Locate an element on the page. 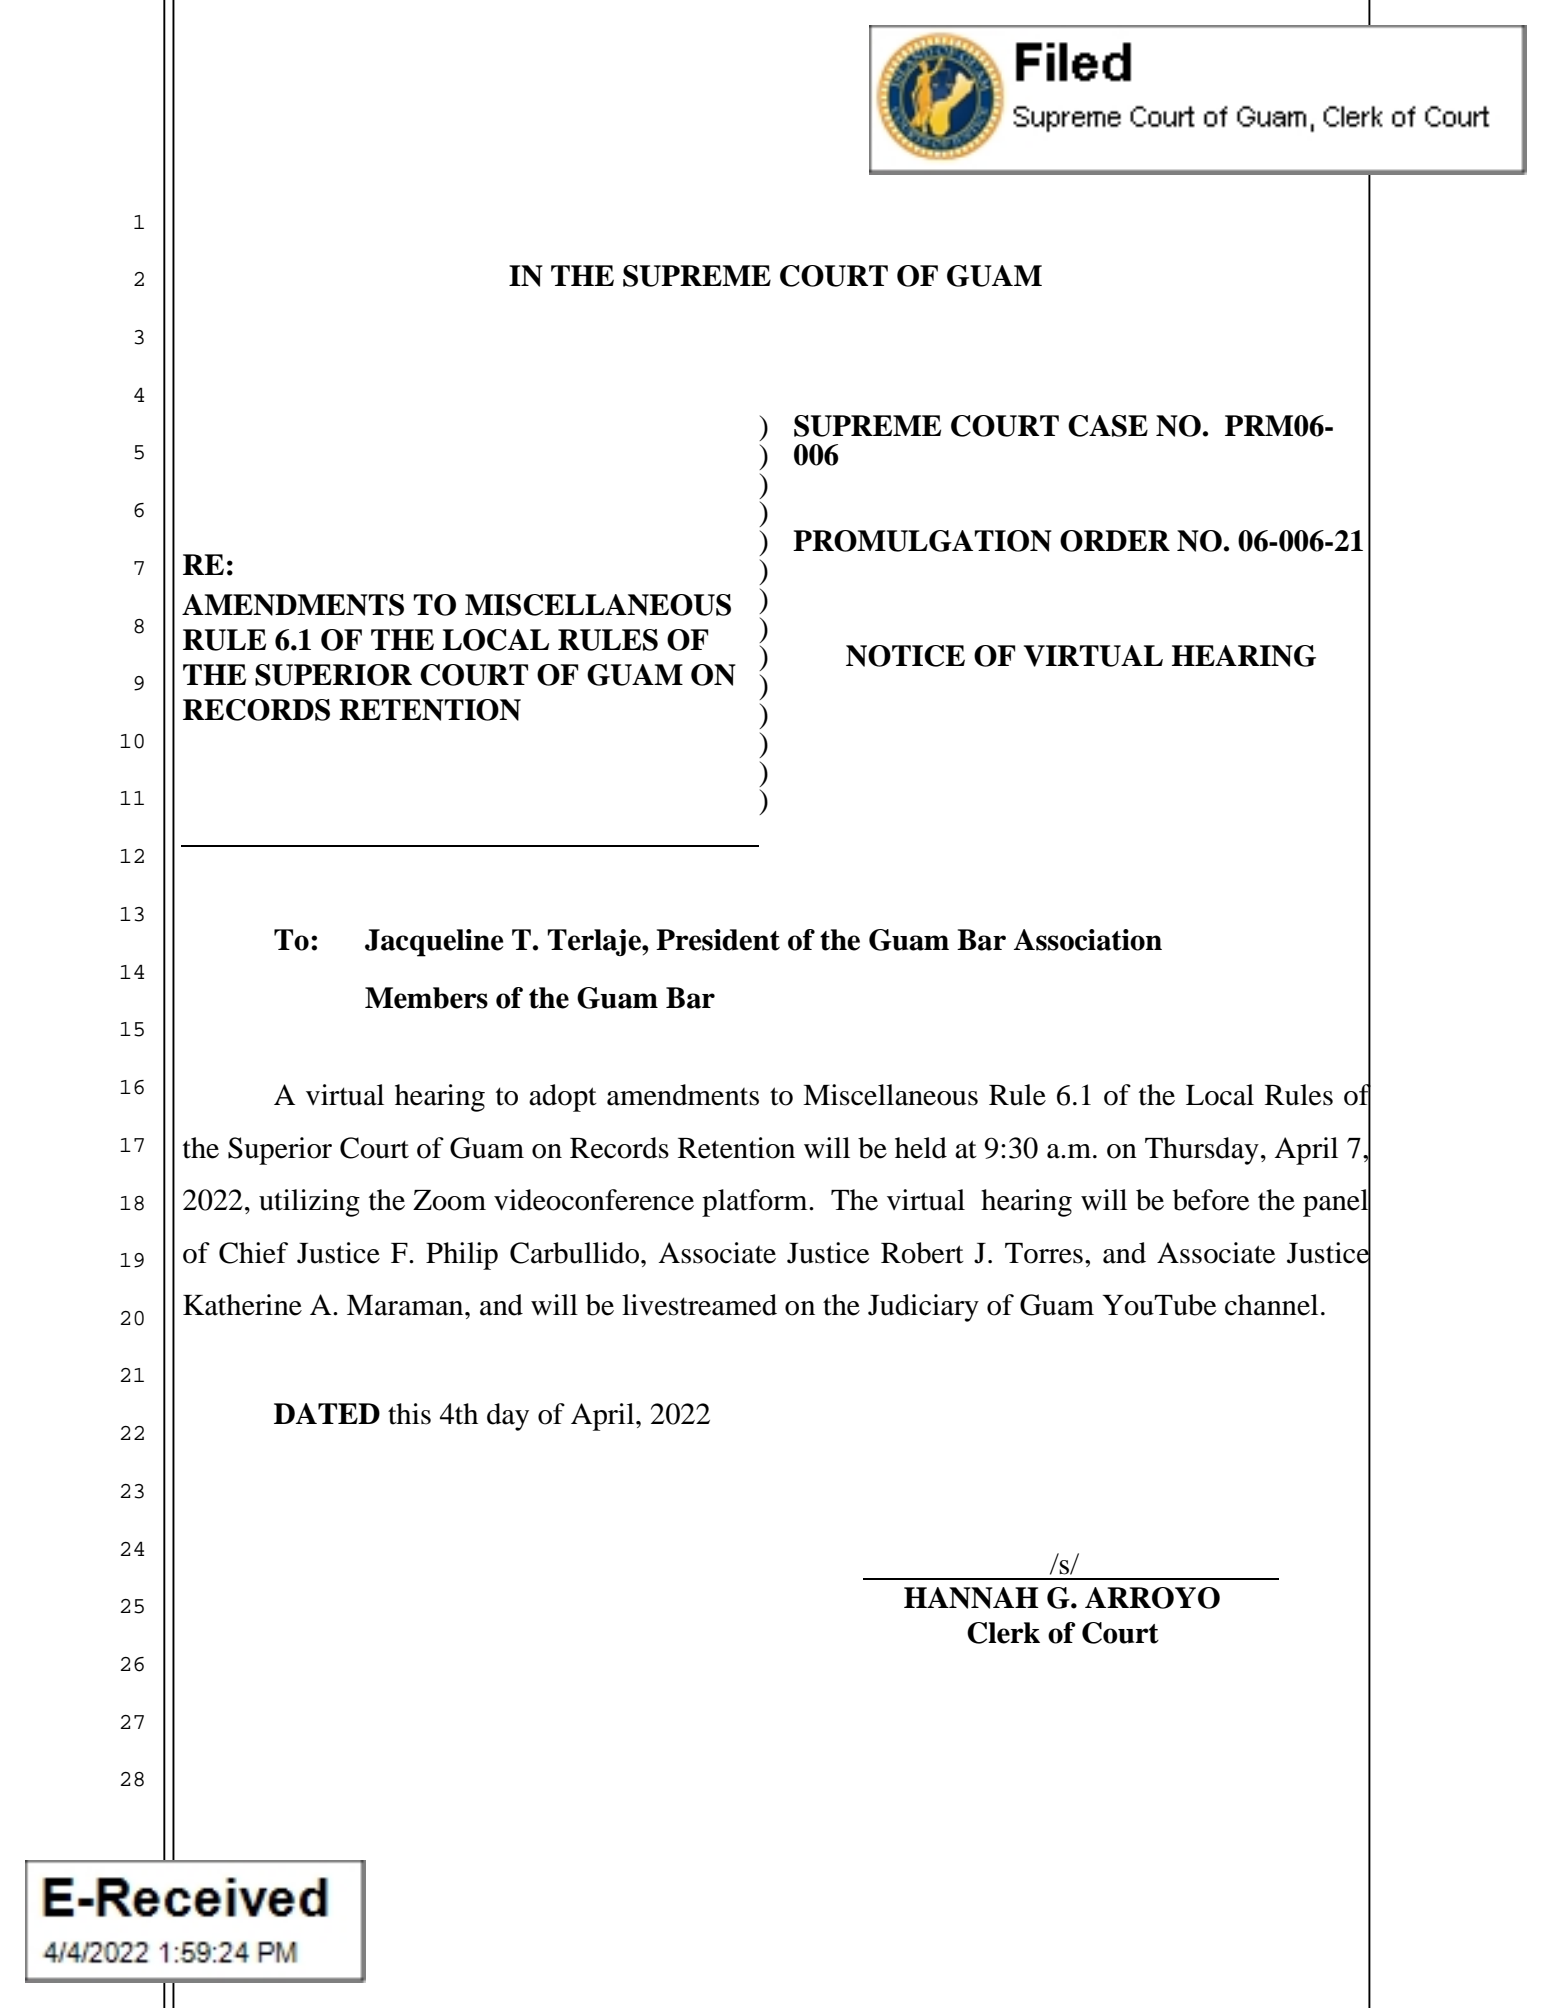 The height and width of the page is (2008, 1552). President is located at coordinates (718, 940).
